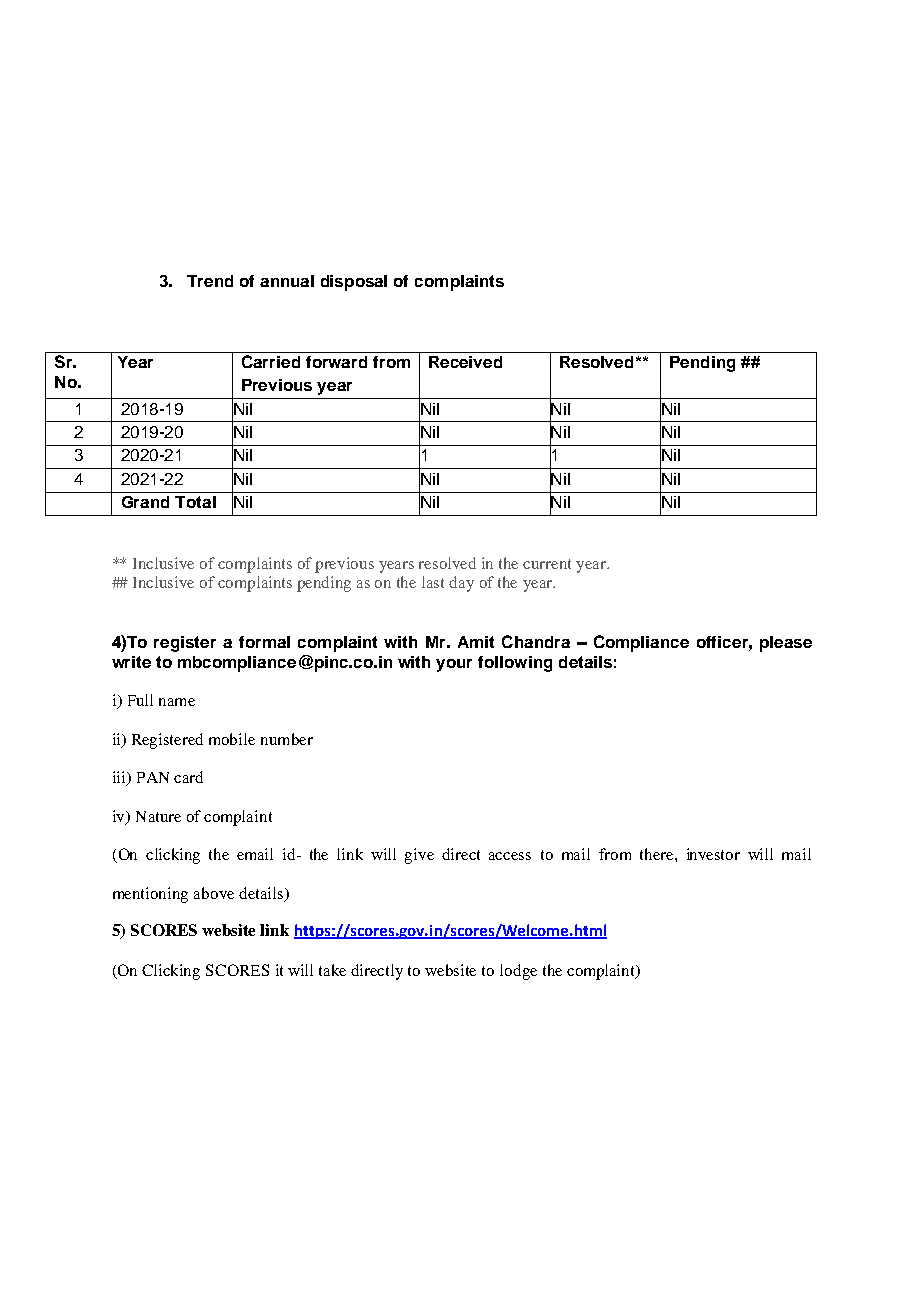 This document has width=924, height=1308. I want to click on please, so click(786, 644).
